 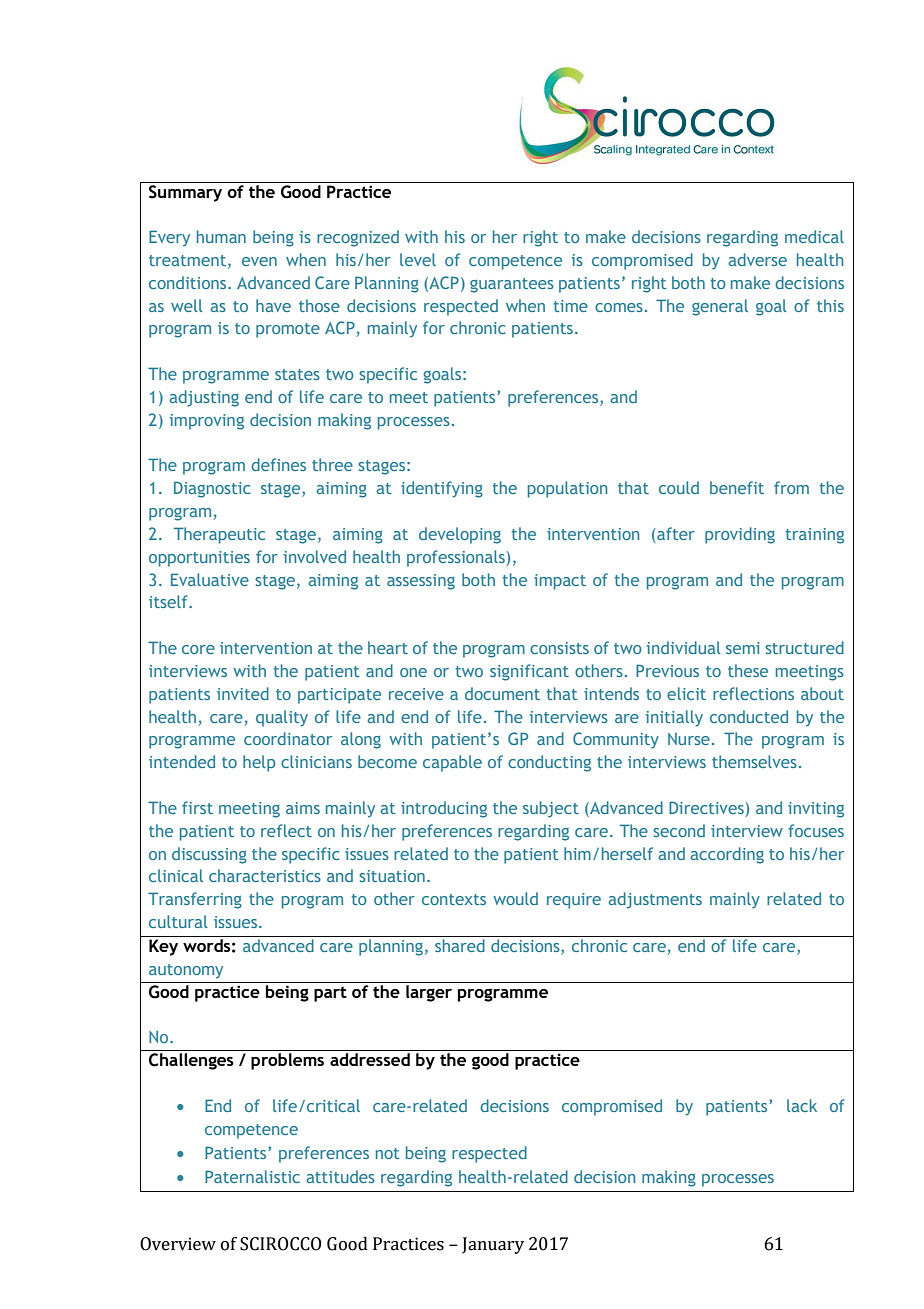 I want to click on characteristics, so click(x=265, y=875).
